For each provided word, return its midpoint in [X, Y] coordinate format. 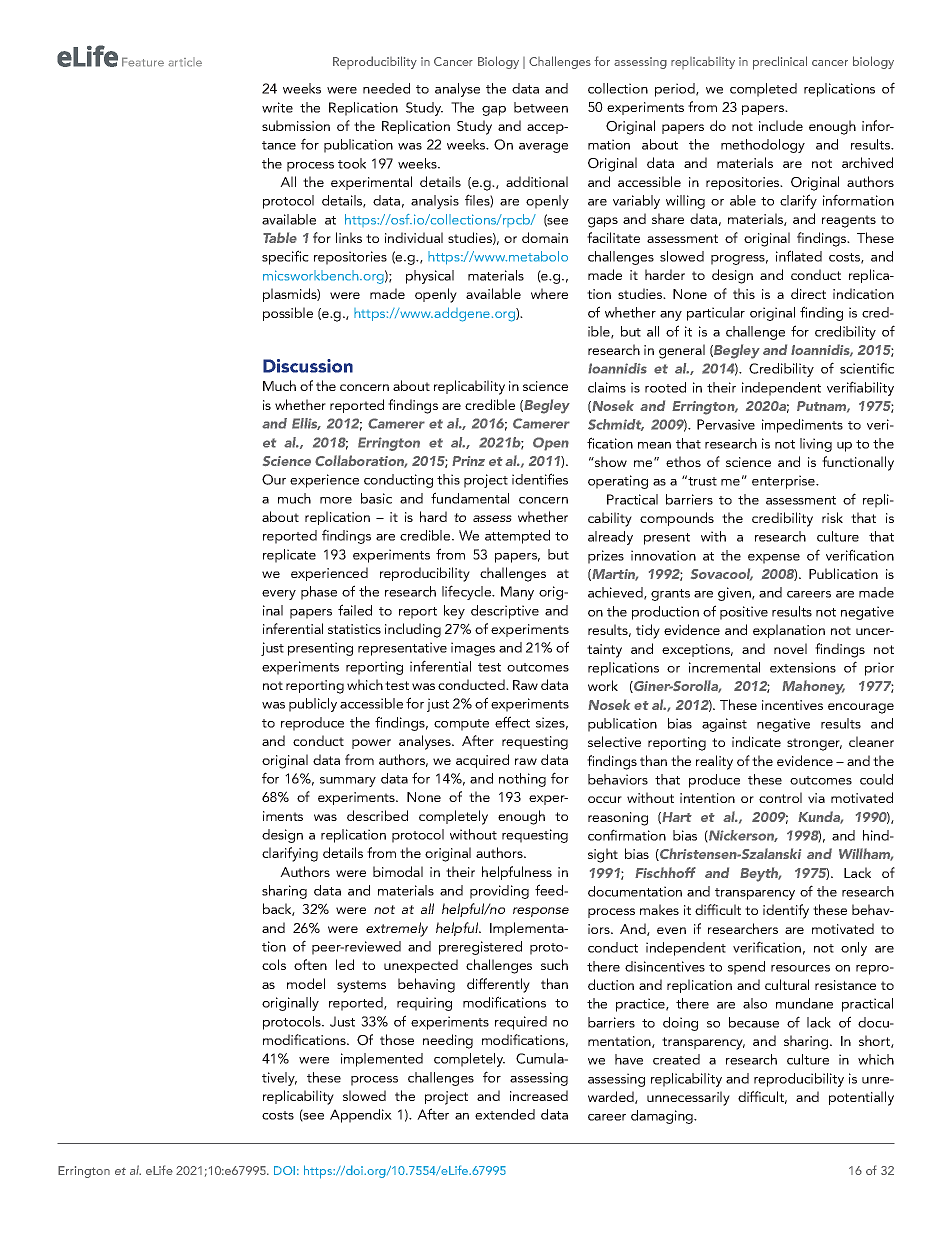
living [816, 445]
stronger [814, 744]
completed [763, 90]
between [541, 107]
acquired [482, 761]
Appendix [361, 1116]
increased [539, 1095]
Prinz [468, 461]
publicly [313, 705]
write [277, 107]
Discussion [308, 366]
